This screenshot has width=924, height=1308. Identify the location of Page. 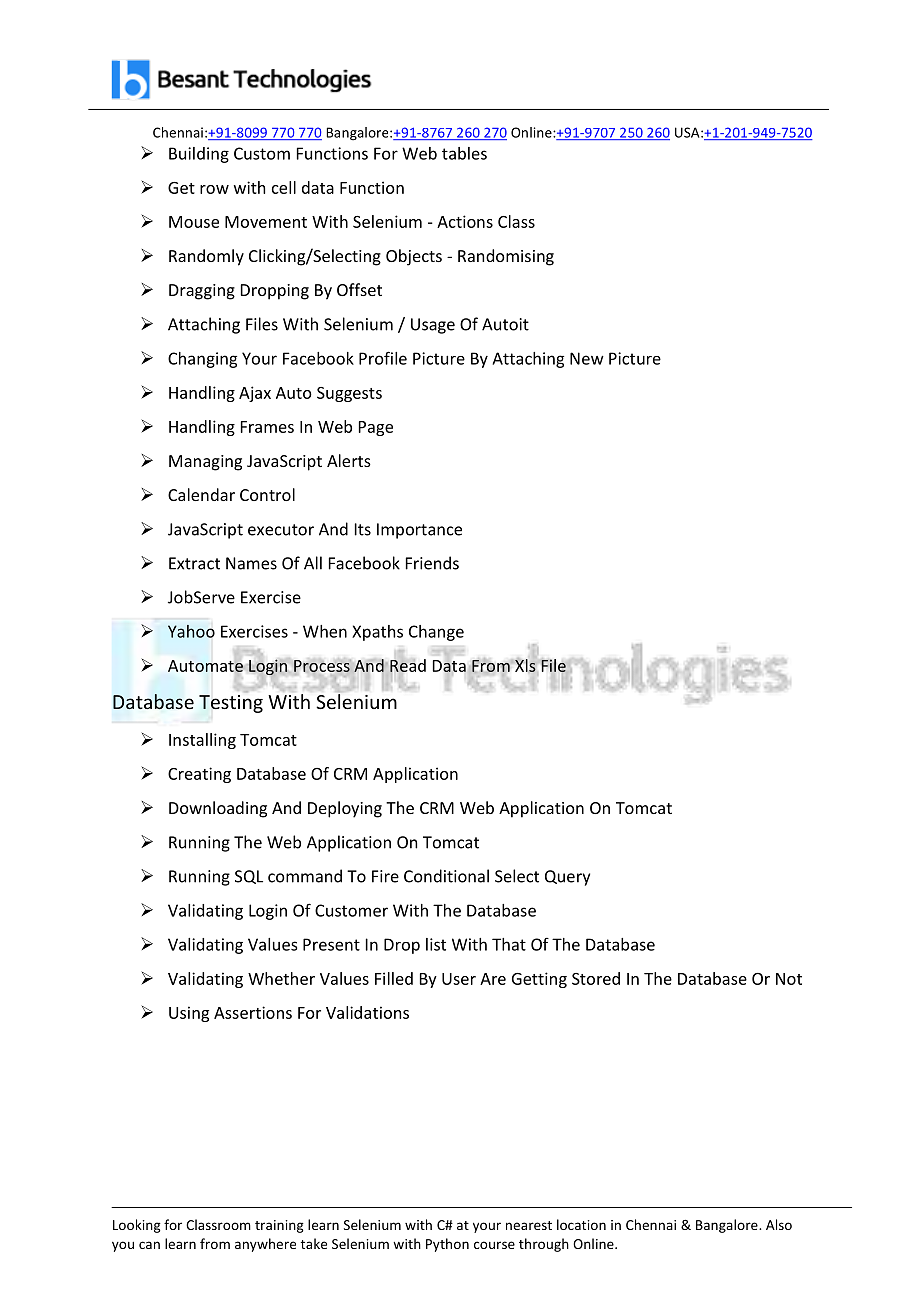
(376, 428).
